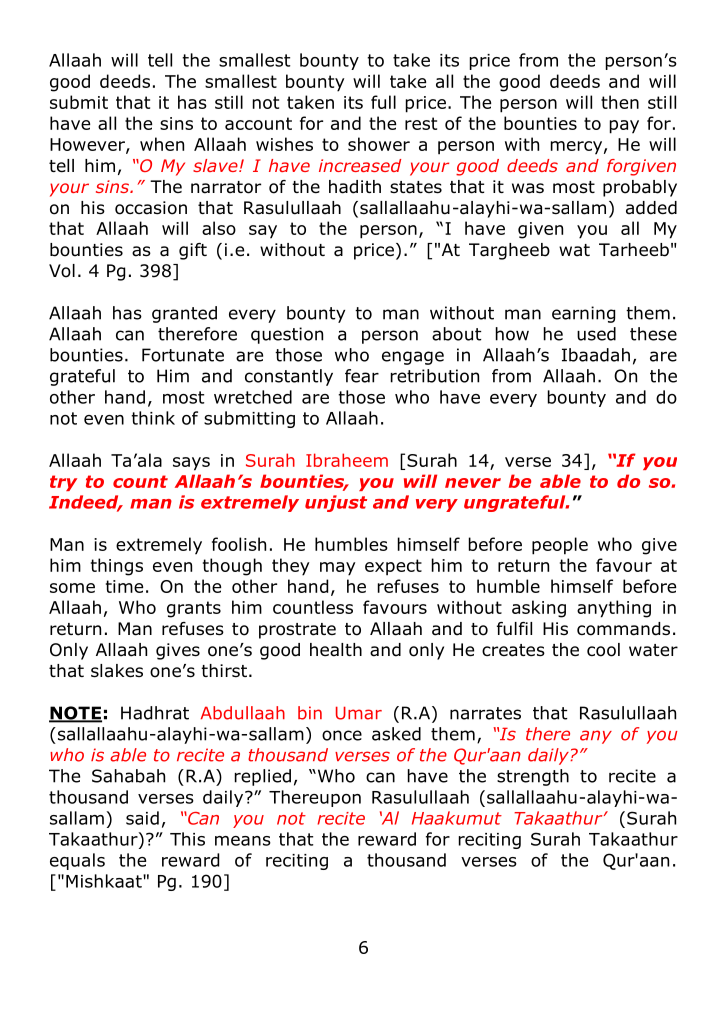 The height and width of the screenshot is (1031, 727). I want to click on when, so click(162, 144).
